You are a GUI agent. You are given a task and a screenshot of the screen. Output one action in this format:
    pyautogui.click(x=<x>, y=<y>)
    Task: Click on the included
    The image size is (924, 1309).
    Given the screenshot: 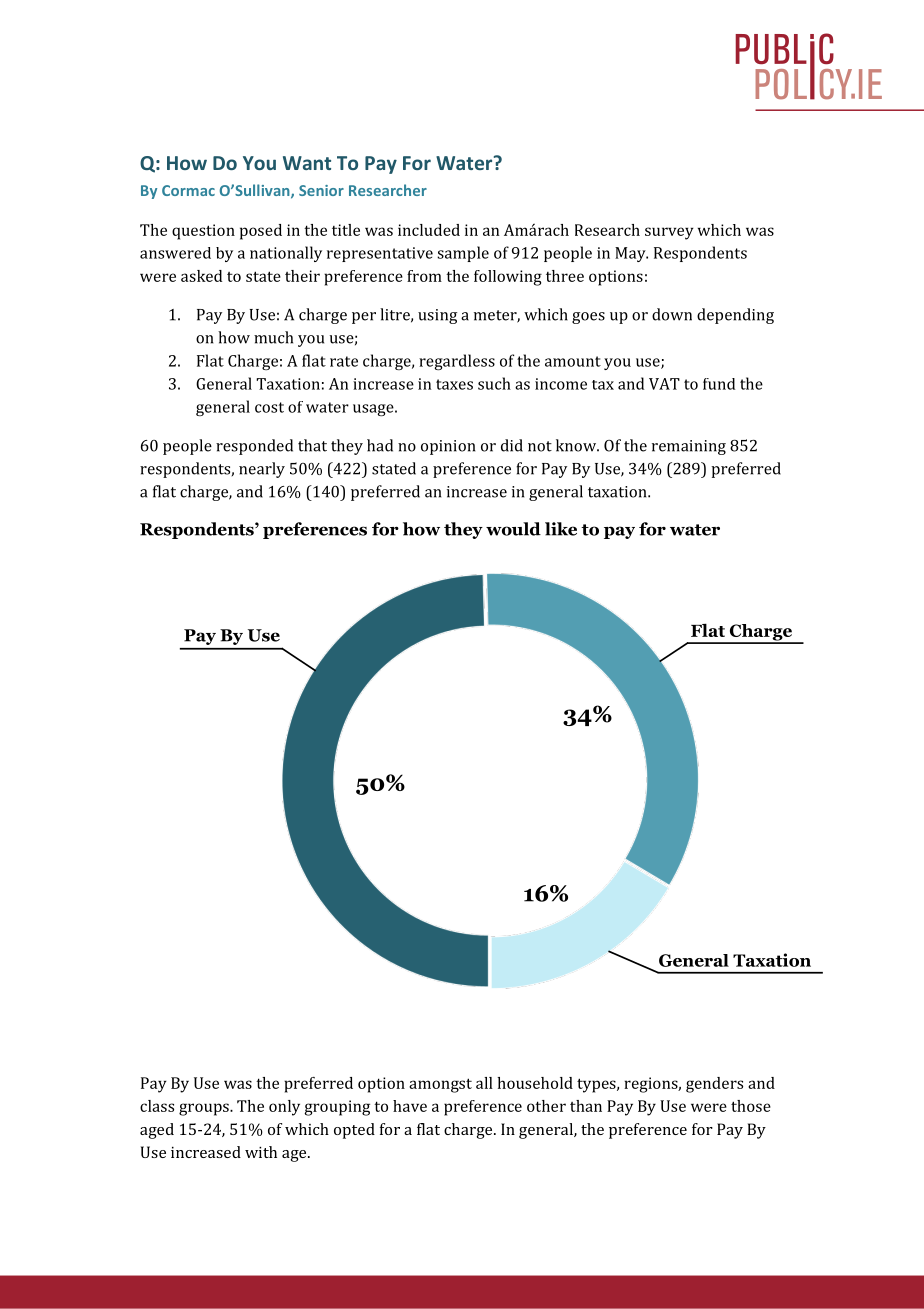 What is the action you would take?
    pyautogui.click(x=429, y=230)
